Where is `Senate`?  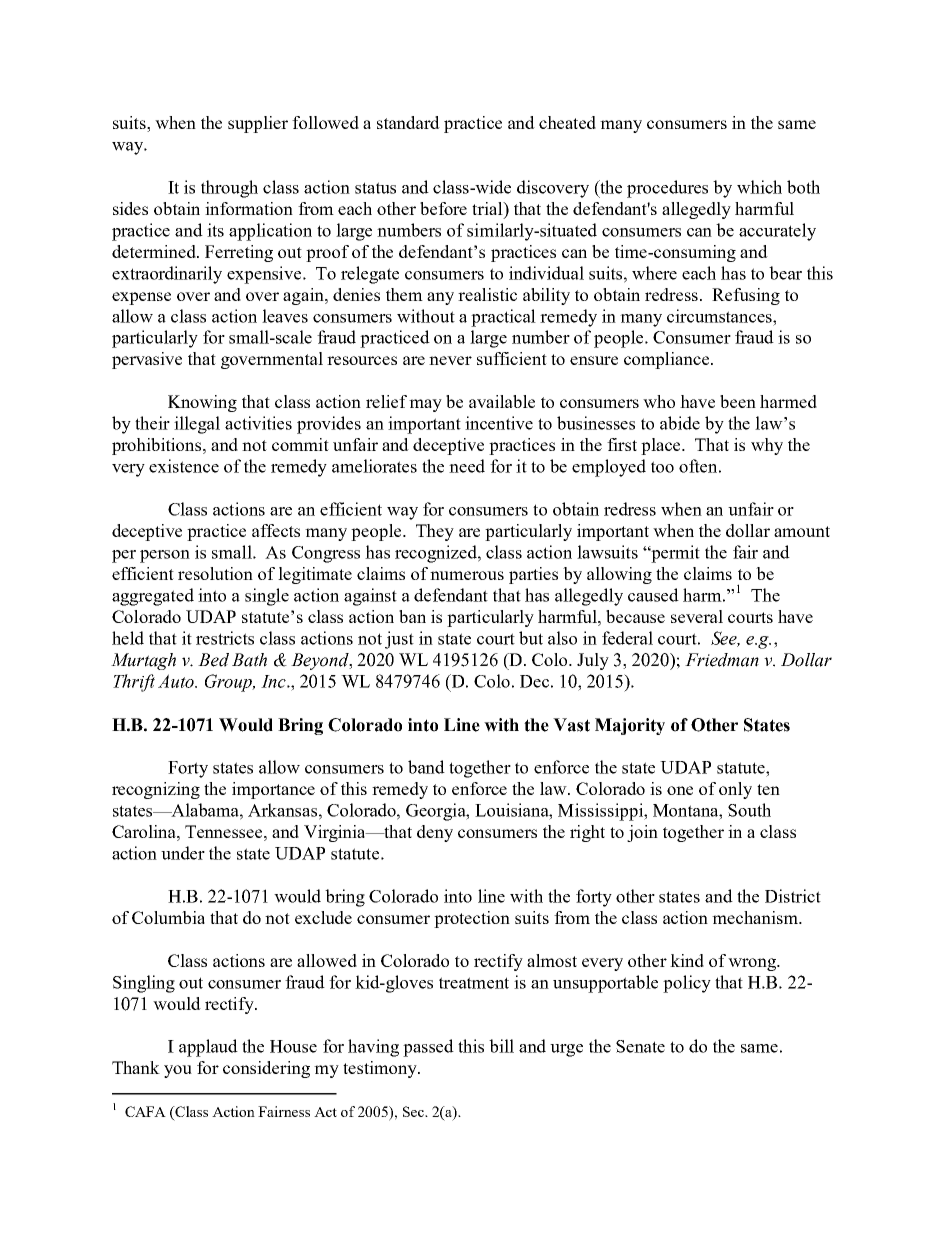
Senate is located at coordinates (640, 1046).
